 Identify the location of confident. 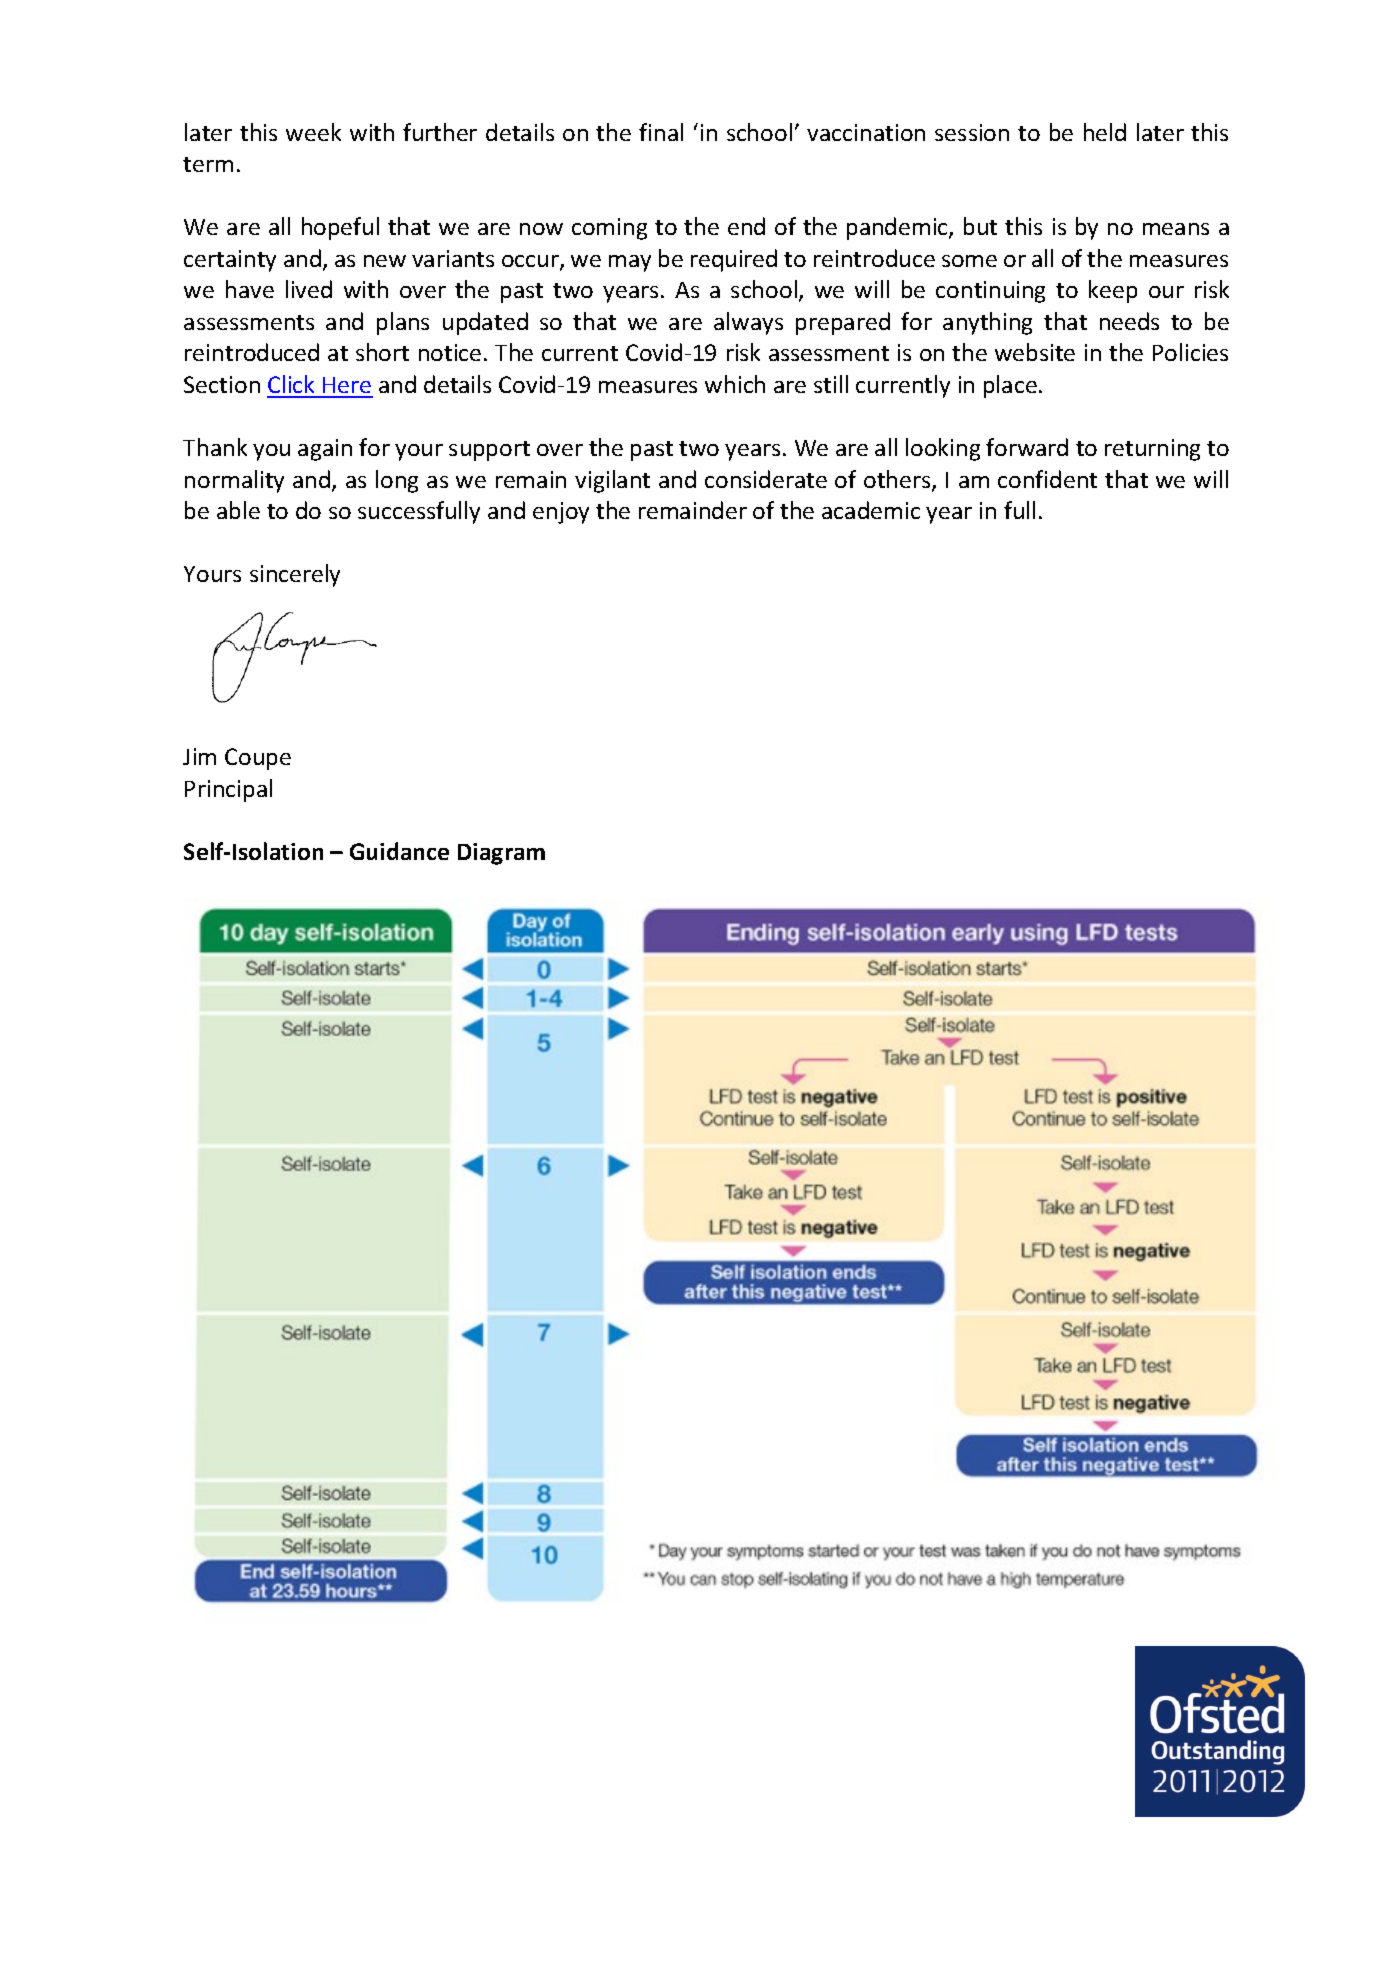
(1047, 479).
